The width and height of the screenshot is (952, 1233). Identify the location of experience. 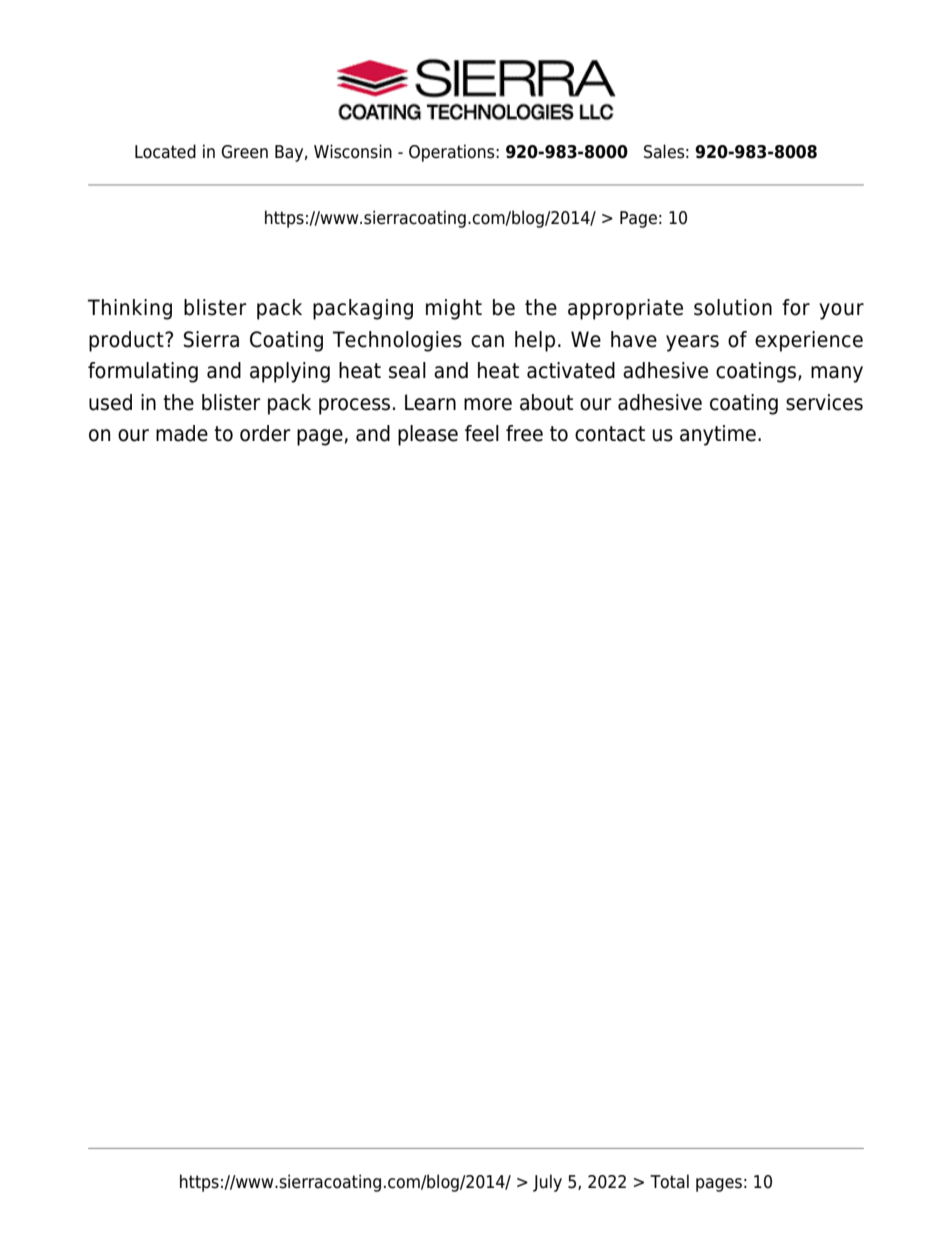
(809, 341).
